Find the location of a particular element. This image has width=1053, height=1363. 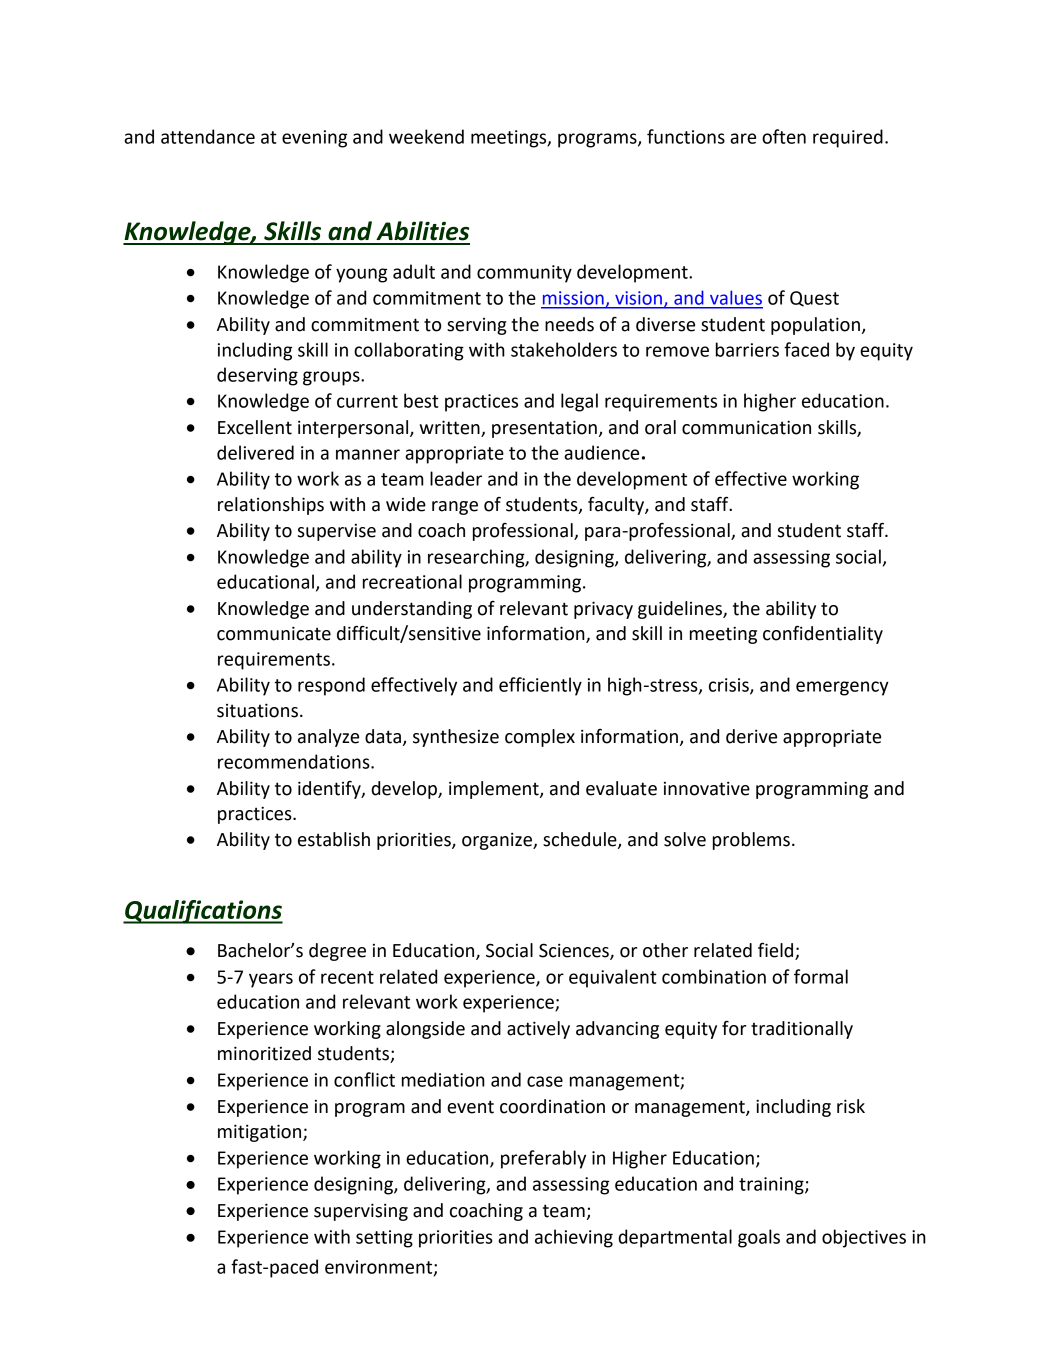

communication is located at coordinates (746, 427).
